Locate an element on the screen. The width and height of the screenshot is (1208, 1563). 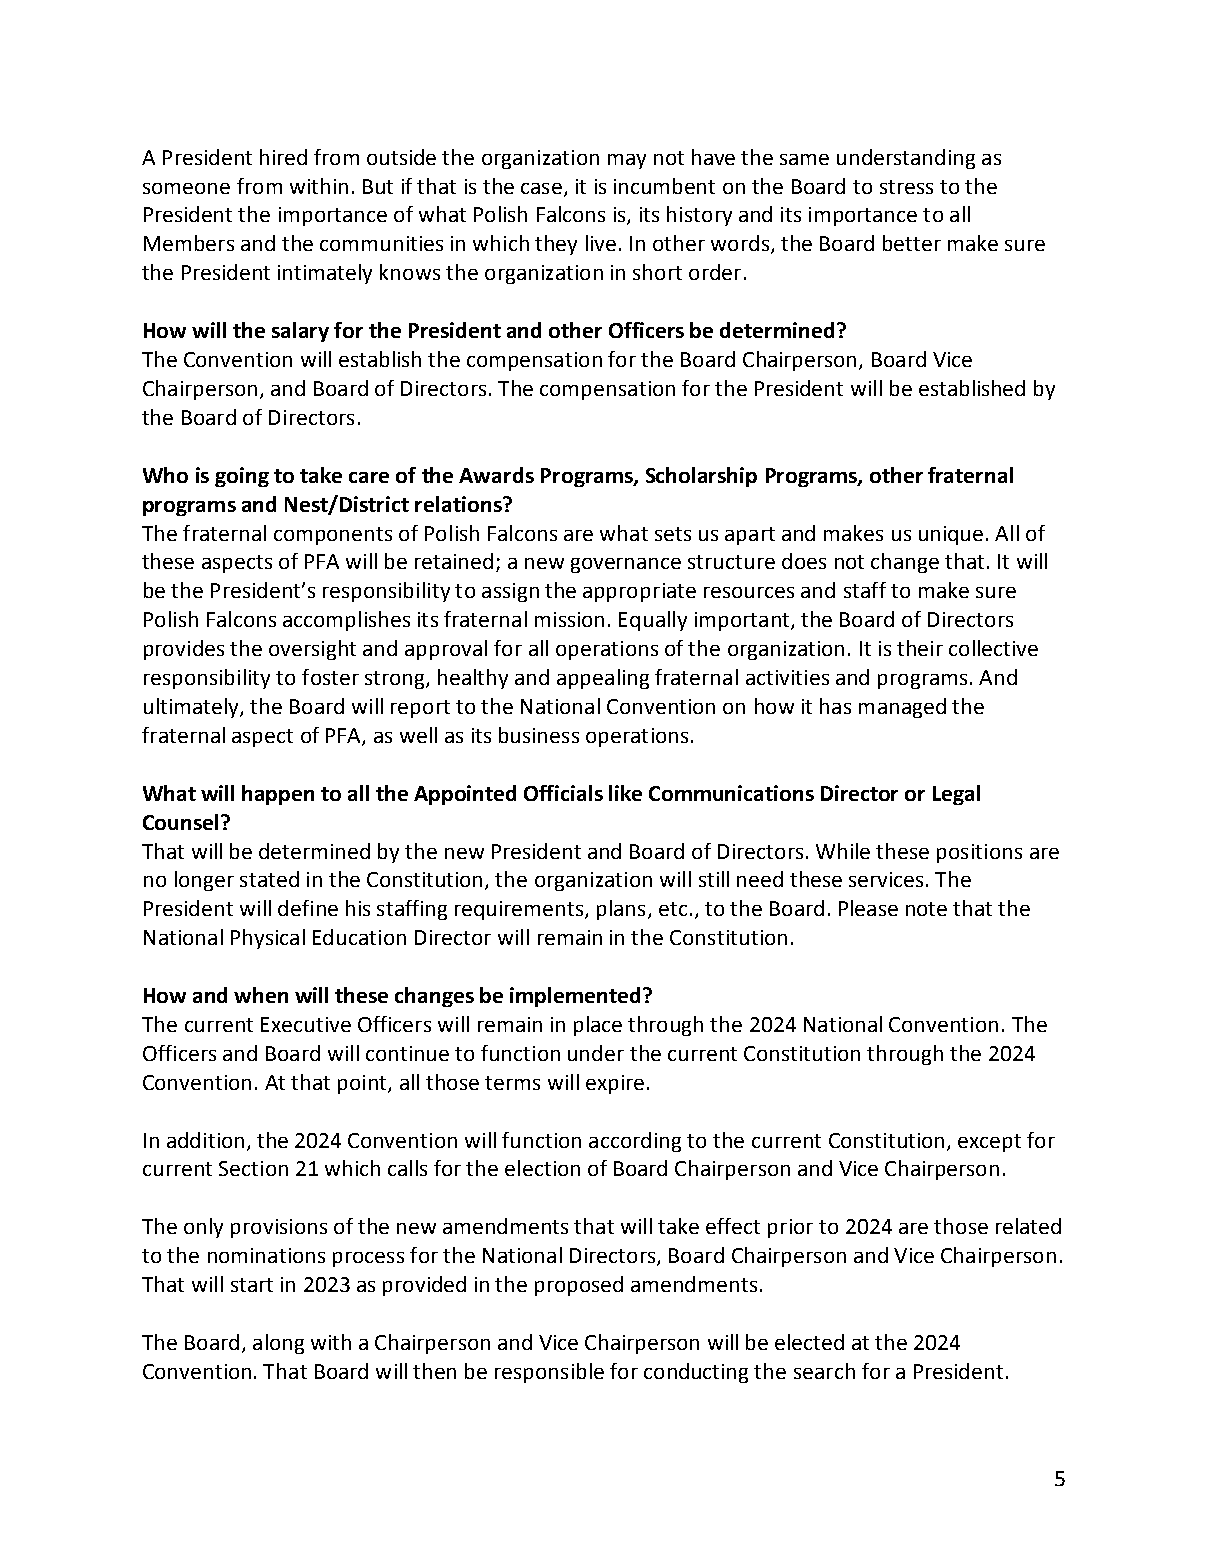
unique is located at coordinates (951, 535).
